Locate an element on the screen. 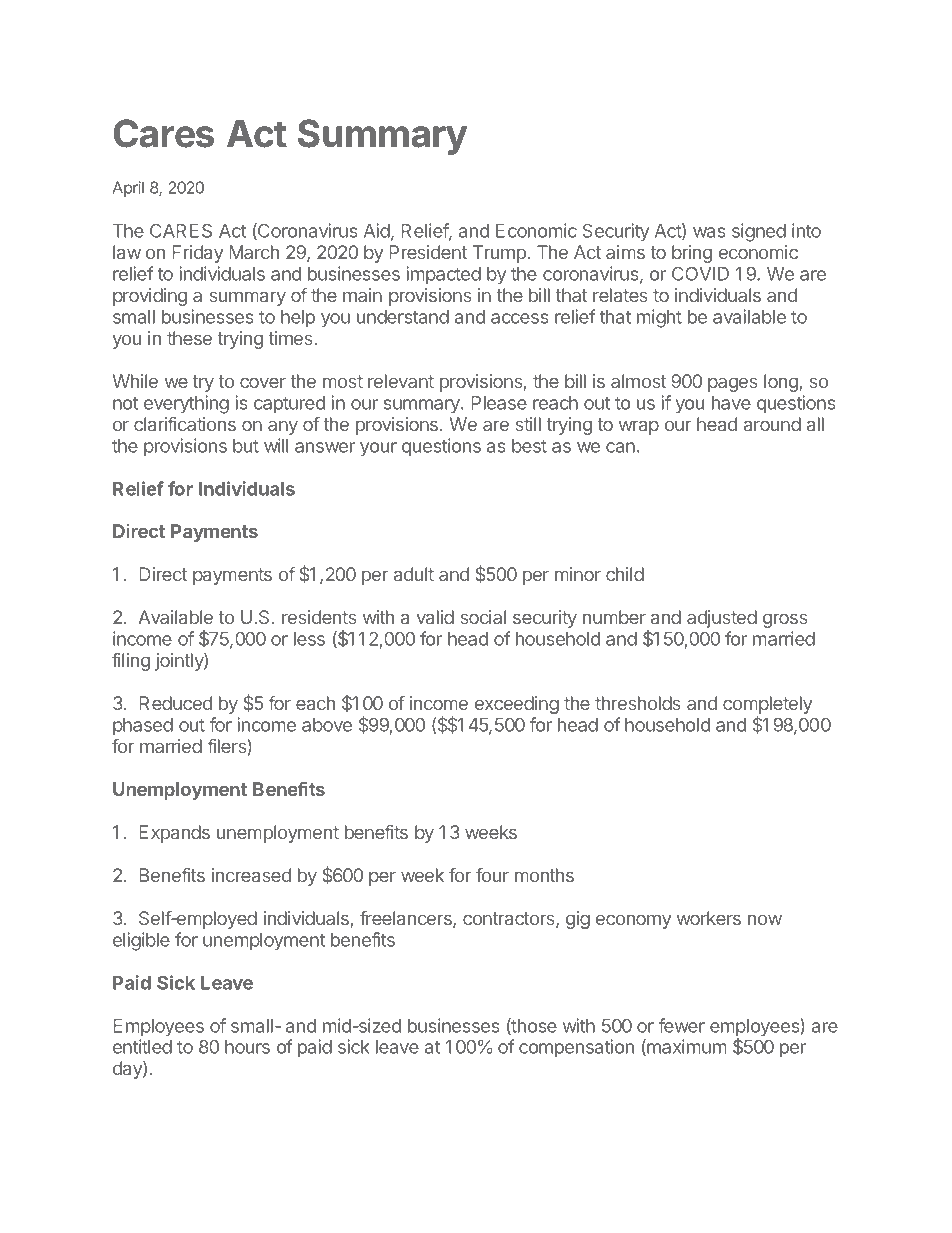  hours is located at coordinates (247, 1047).
